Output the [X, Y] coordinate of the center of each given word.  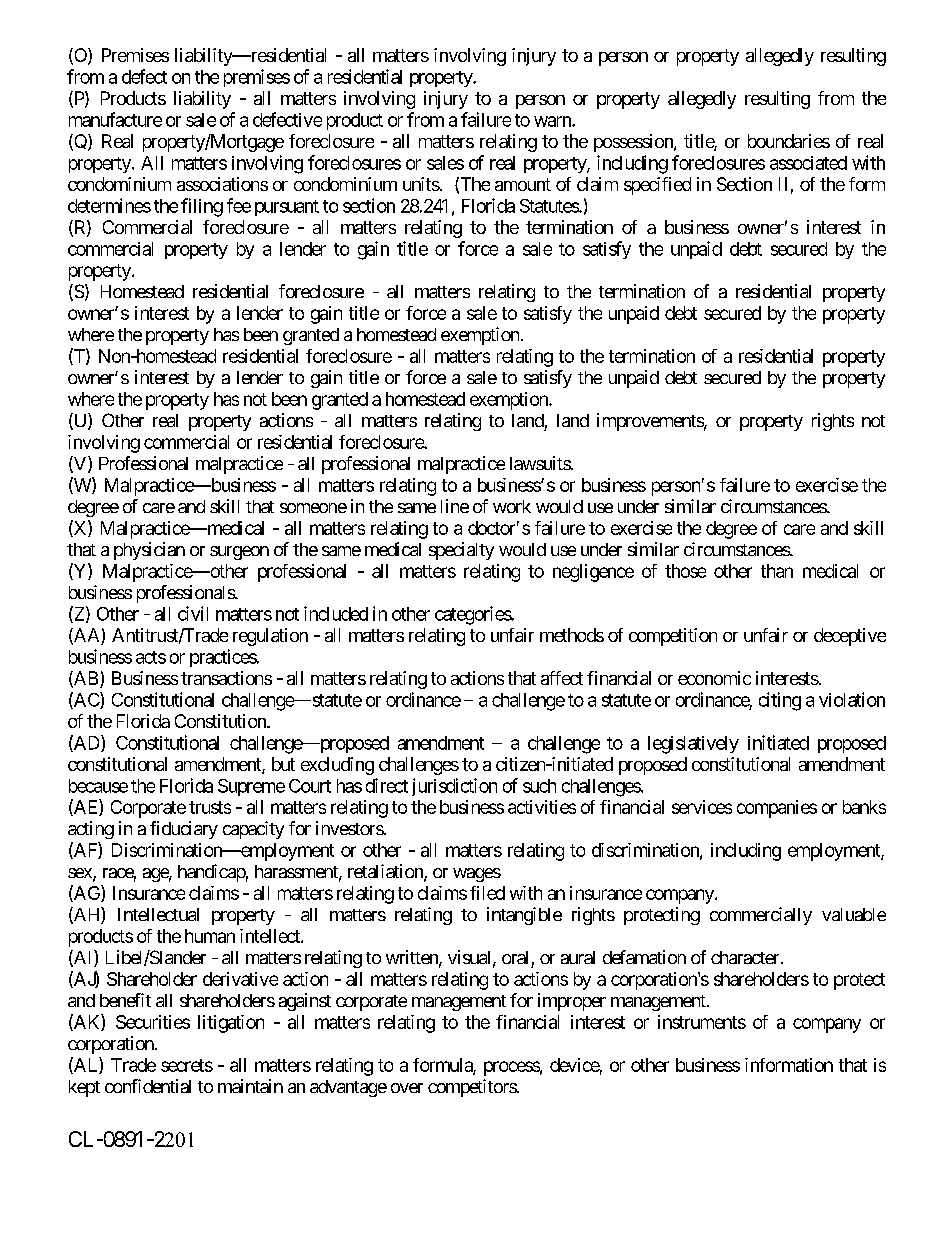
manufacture [115, 119]
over [407, 1088]
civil [193, 613]
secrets [187, 1065]
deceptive [850, 637]
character [745, 957]
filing [202, 207]
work [512, 506]
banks [864, 807]
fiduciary [184, 830]
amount [523, 184]
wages [477, 875]
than [777, 571]
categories [473, 615]
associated [808, 163]
